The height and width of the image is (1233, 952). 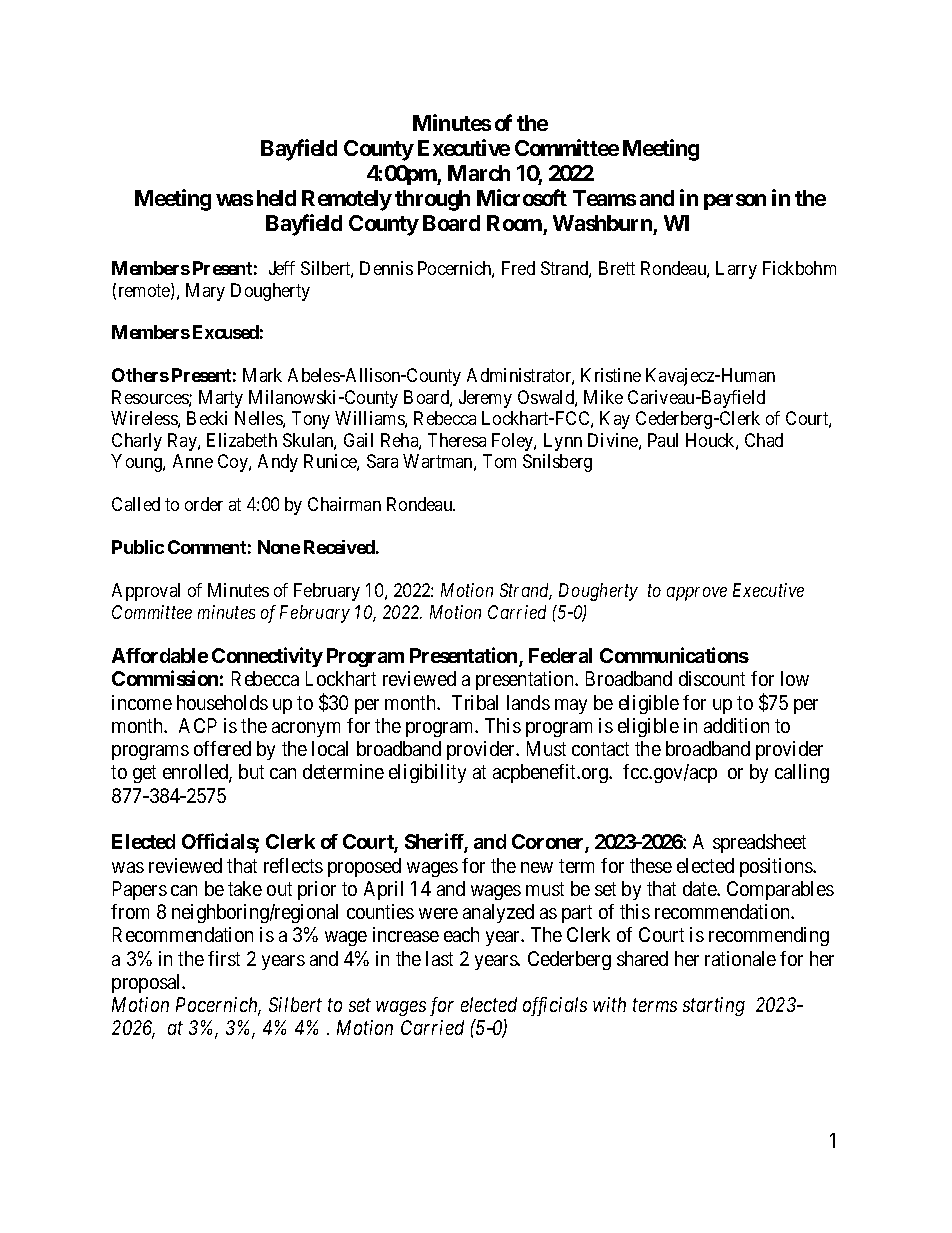 What do you see at coordinates (611, 375) in the image?
I see `Kristine` at bounding box center [611, 375].
